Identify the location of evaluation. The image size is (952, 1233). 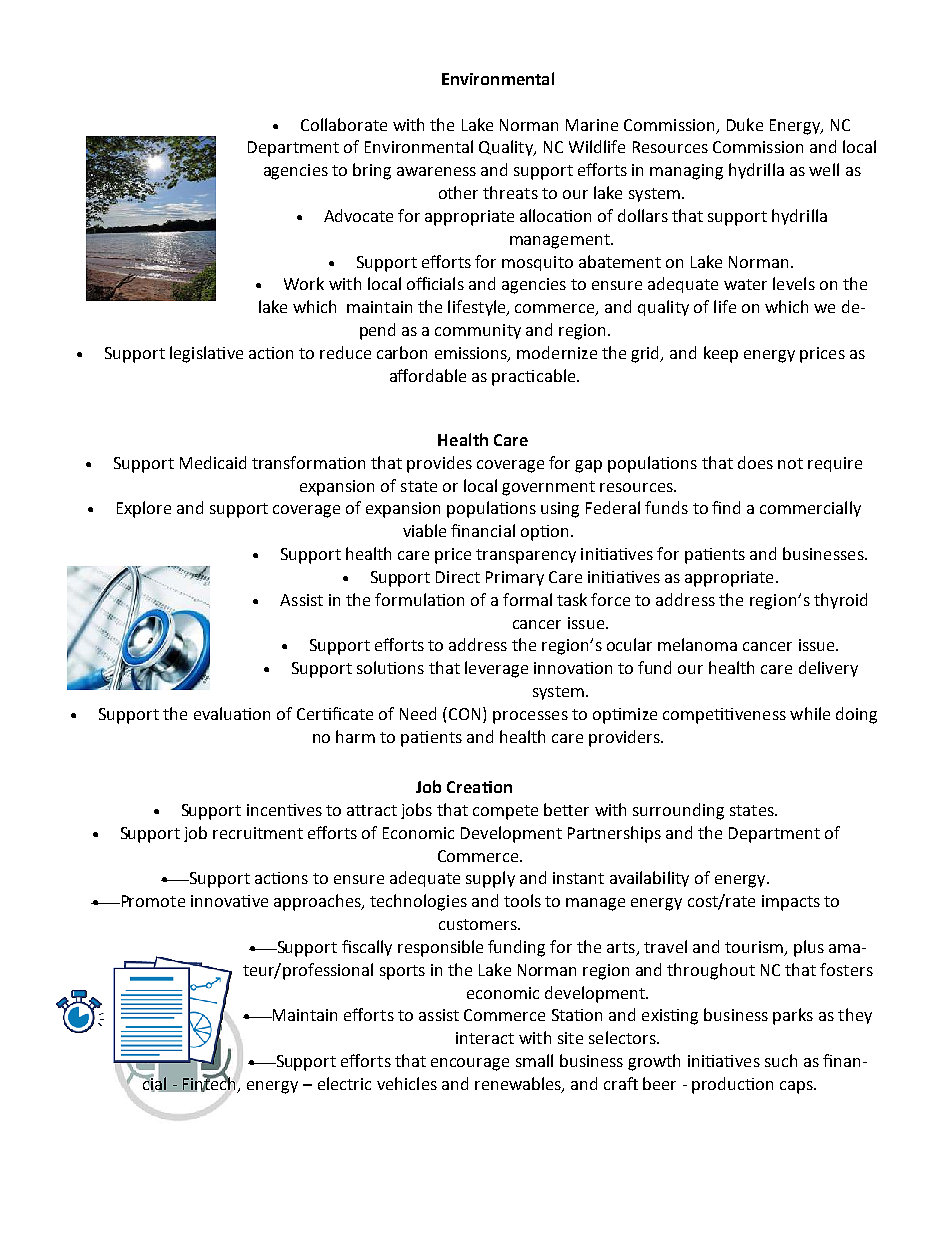
(232, 713).
